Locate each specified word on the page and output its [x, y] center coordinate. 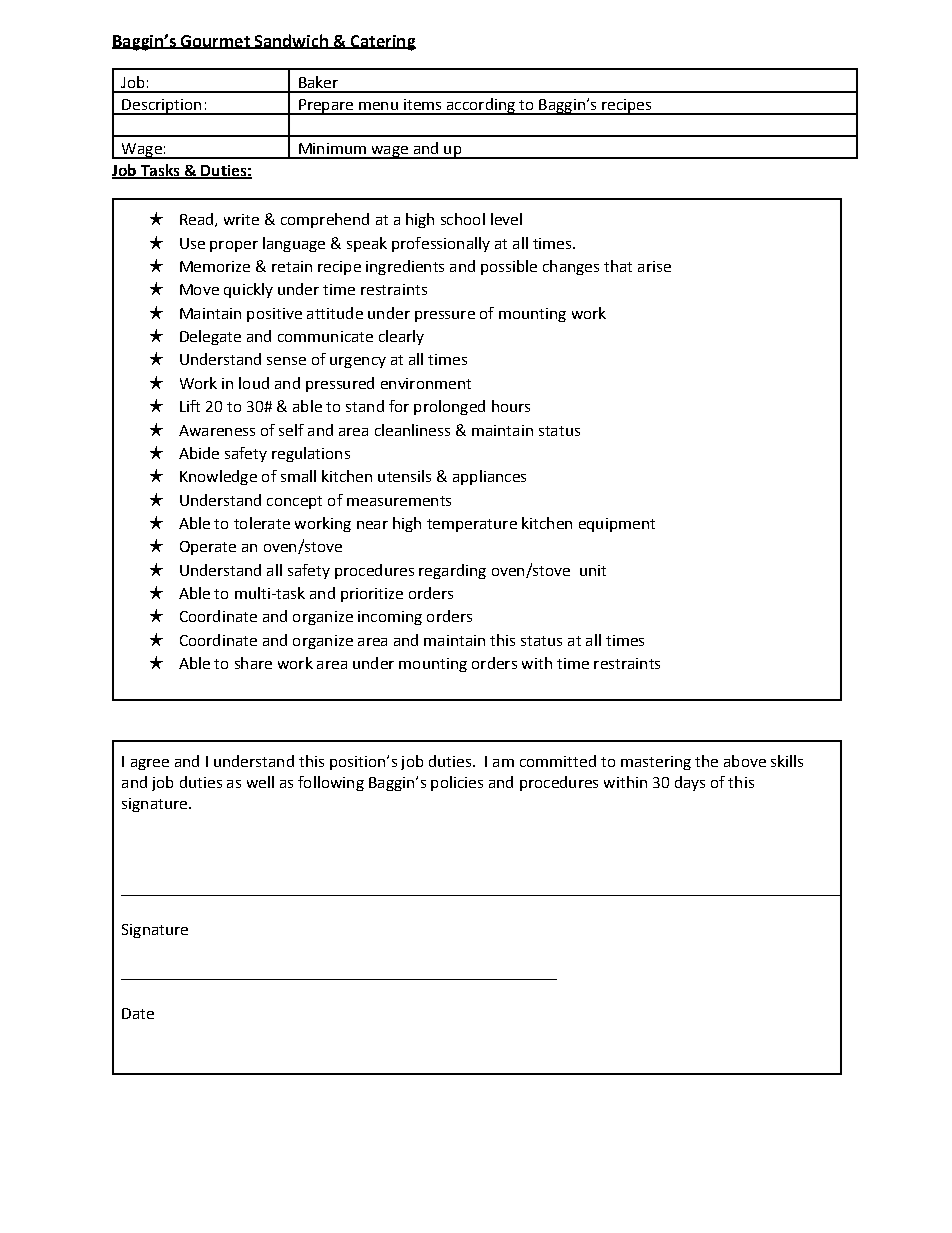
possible [509, 267]
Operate [208, 548]
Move [199, 289]
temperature [472, 525]
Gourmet [215, 42]
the [706, 761]
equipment [617, 525]
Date [138, 1013]
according [480, 106]
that [618, 266]
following [331, 783]
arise [654, 266]
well [260, 782]
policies [457, 783]
